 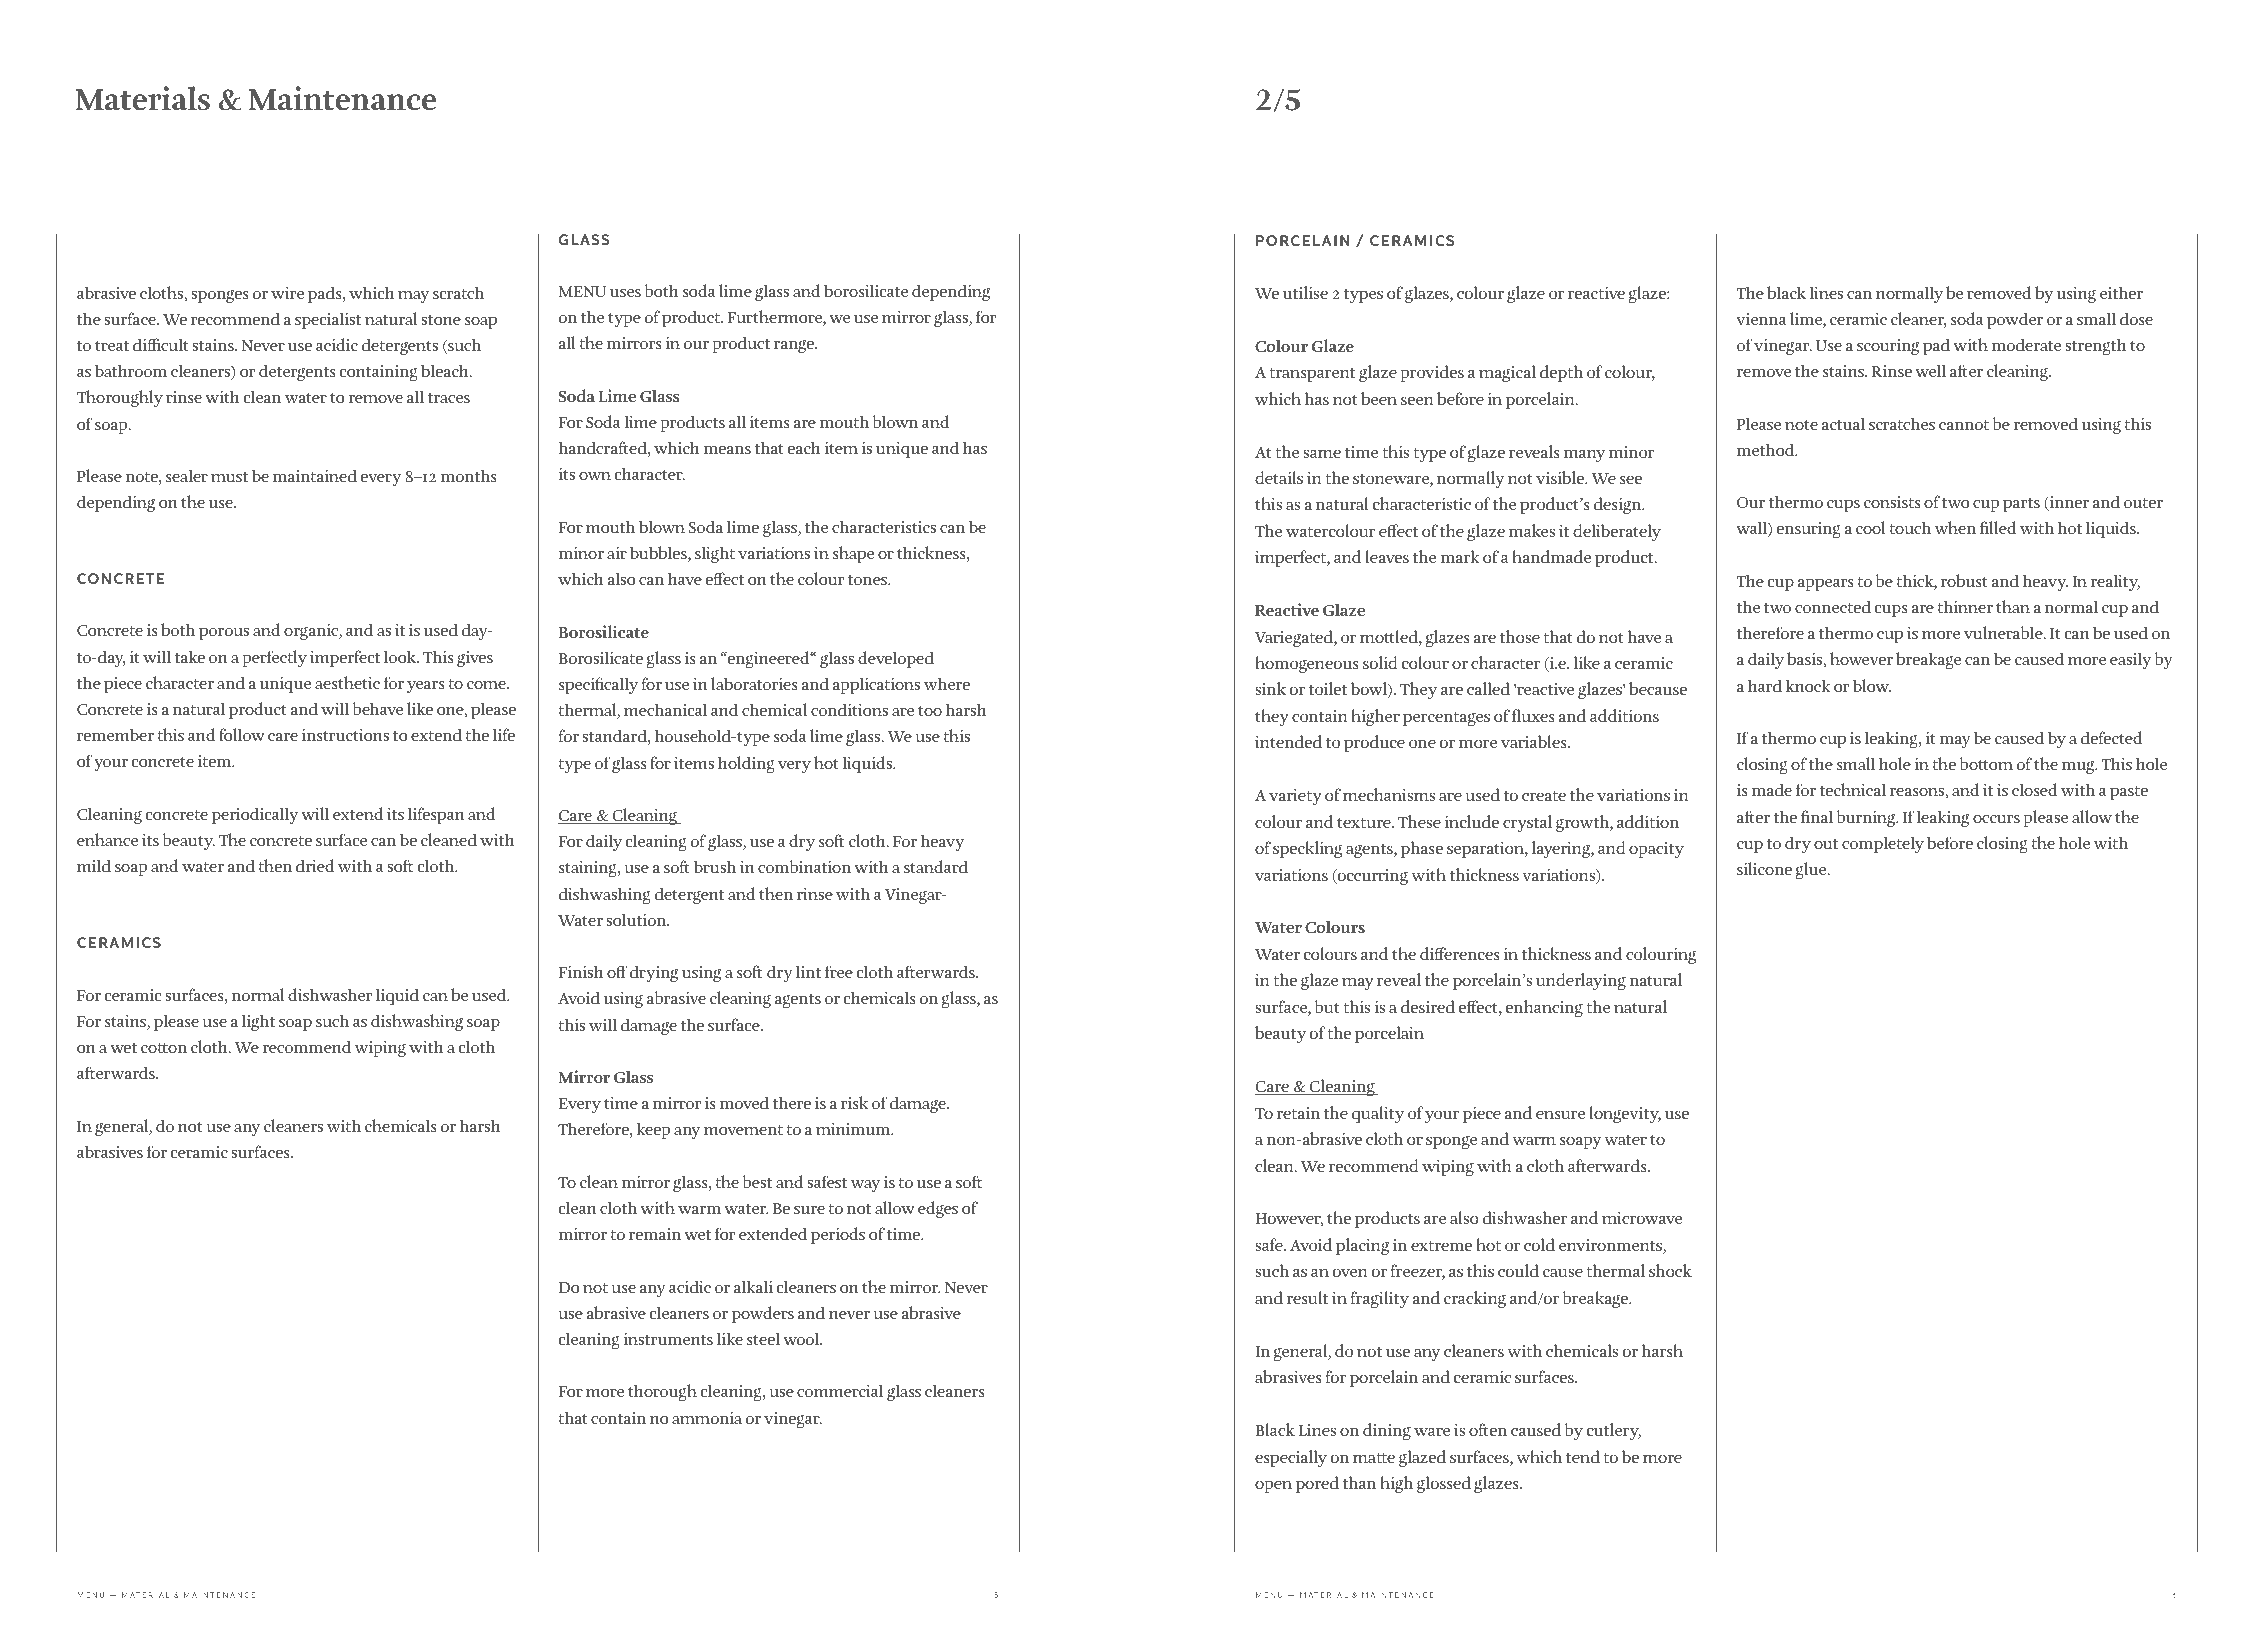 What do you see at coordinates (1305, 292) in the screenshot?
I see `utilise` at bounding box center [1305, 292].
